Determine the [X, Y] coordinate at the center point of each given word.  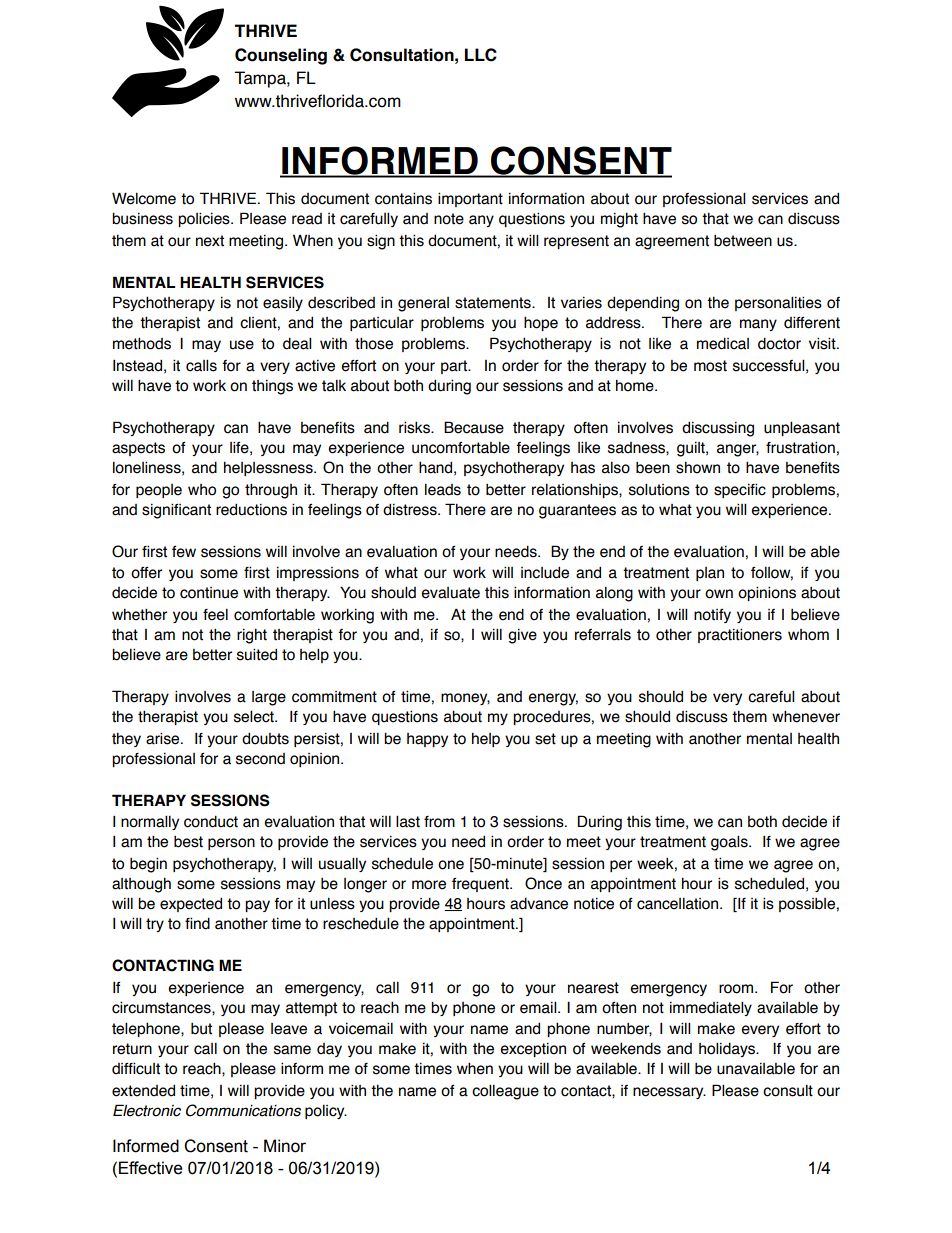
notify [712, 616]
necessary [669, 1093]
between [743, 241]
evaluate [450, 593]
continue [209, 593]
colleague [505, 1092]
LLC [481, 55]
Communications [243, 1110]
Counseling [281, 56]
